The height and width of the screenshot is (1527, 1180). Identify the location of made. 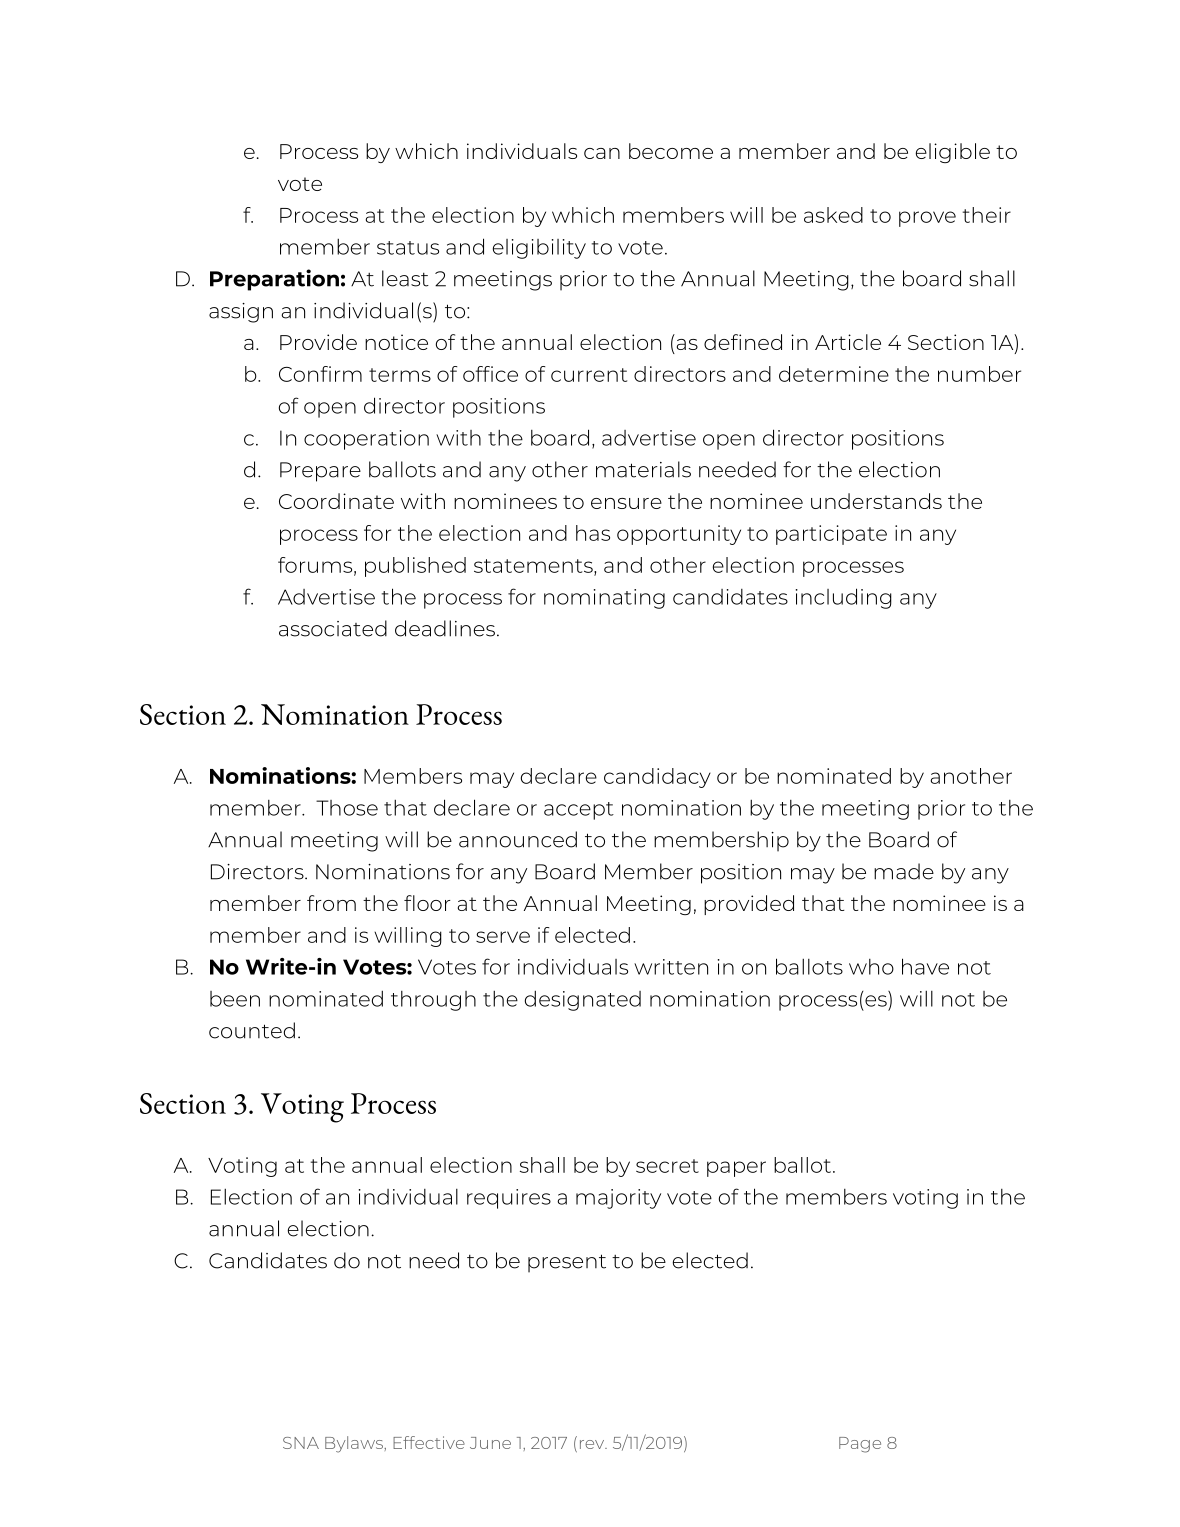
(904, 871).
